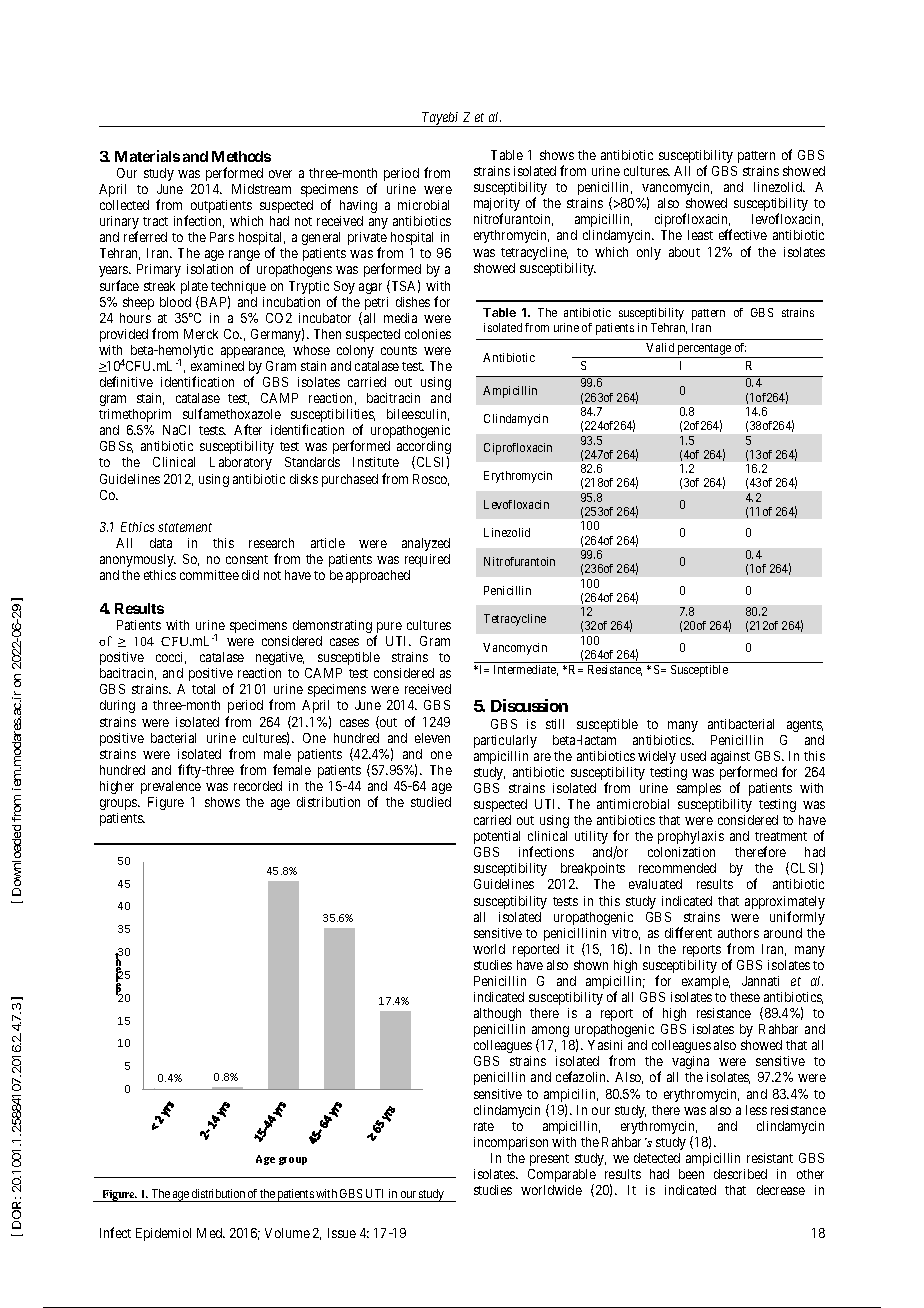 The image size is (924, 1308). I want to click on total, so click(203, 689).
